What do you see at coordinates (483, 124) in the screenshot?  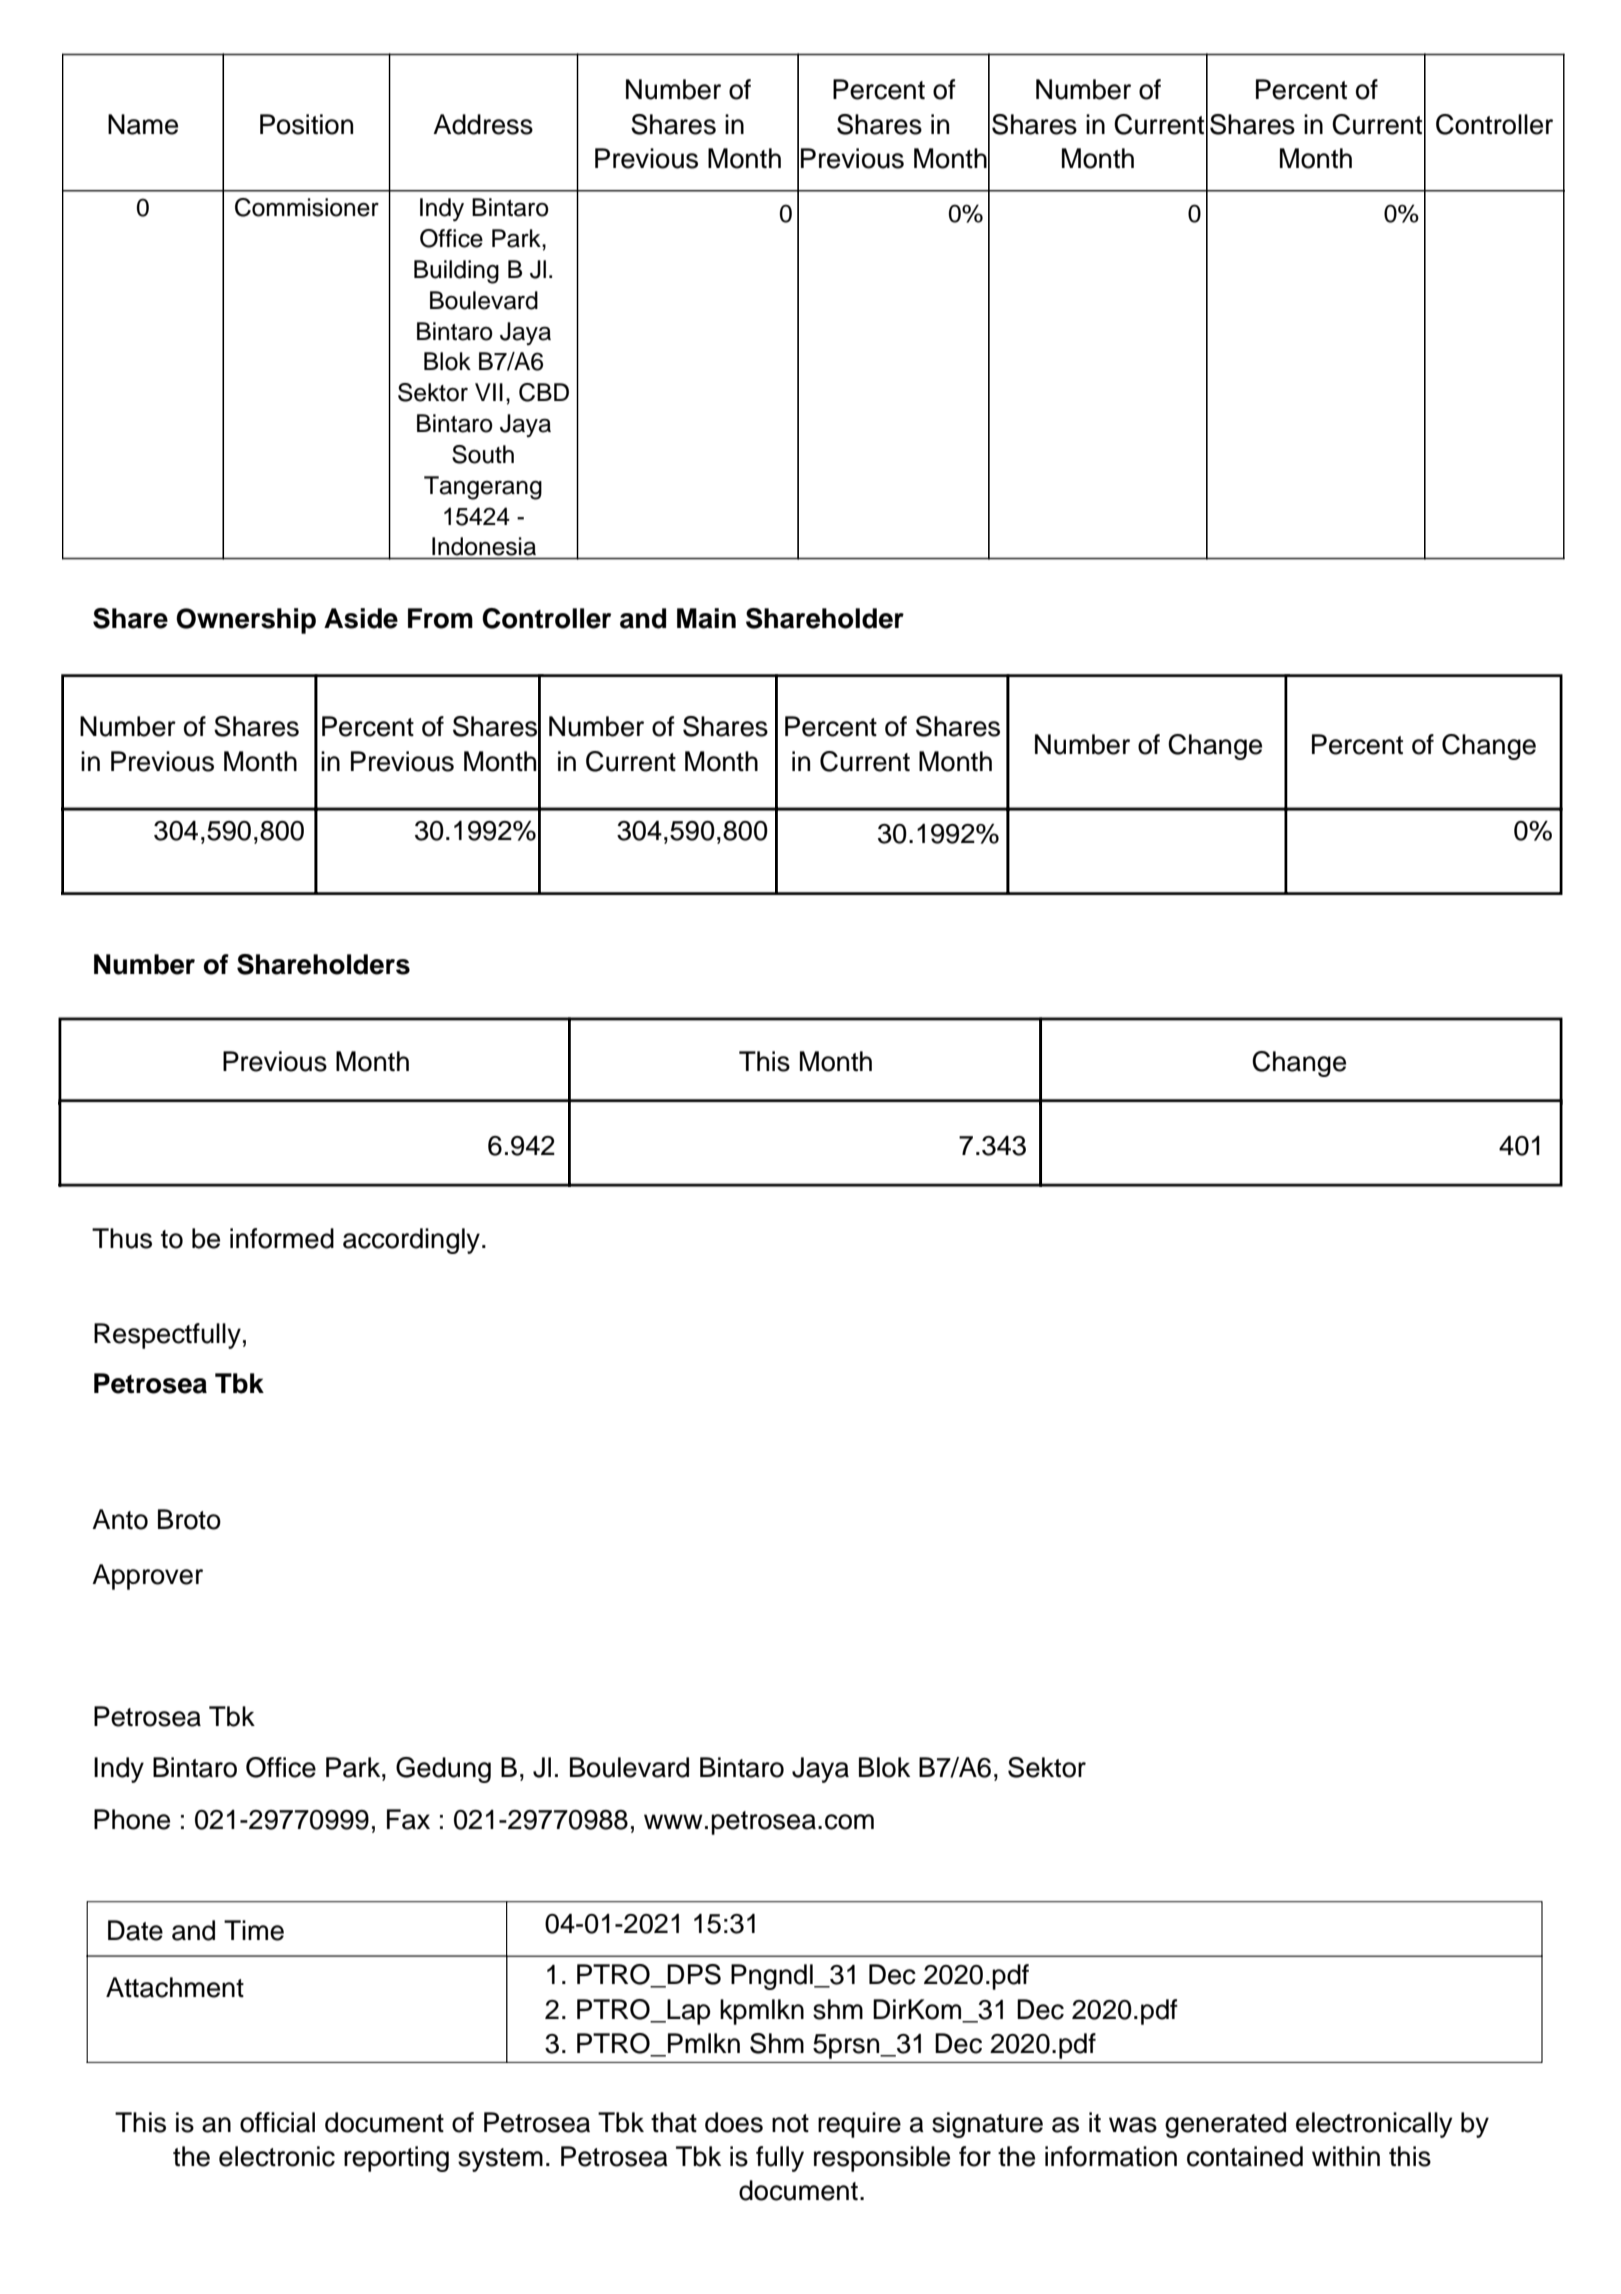 I see `Address` at bounding box center [483, 124].
